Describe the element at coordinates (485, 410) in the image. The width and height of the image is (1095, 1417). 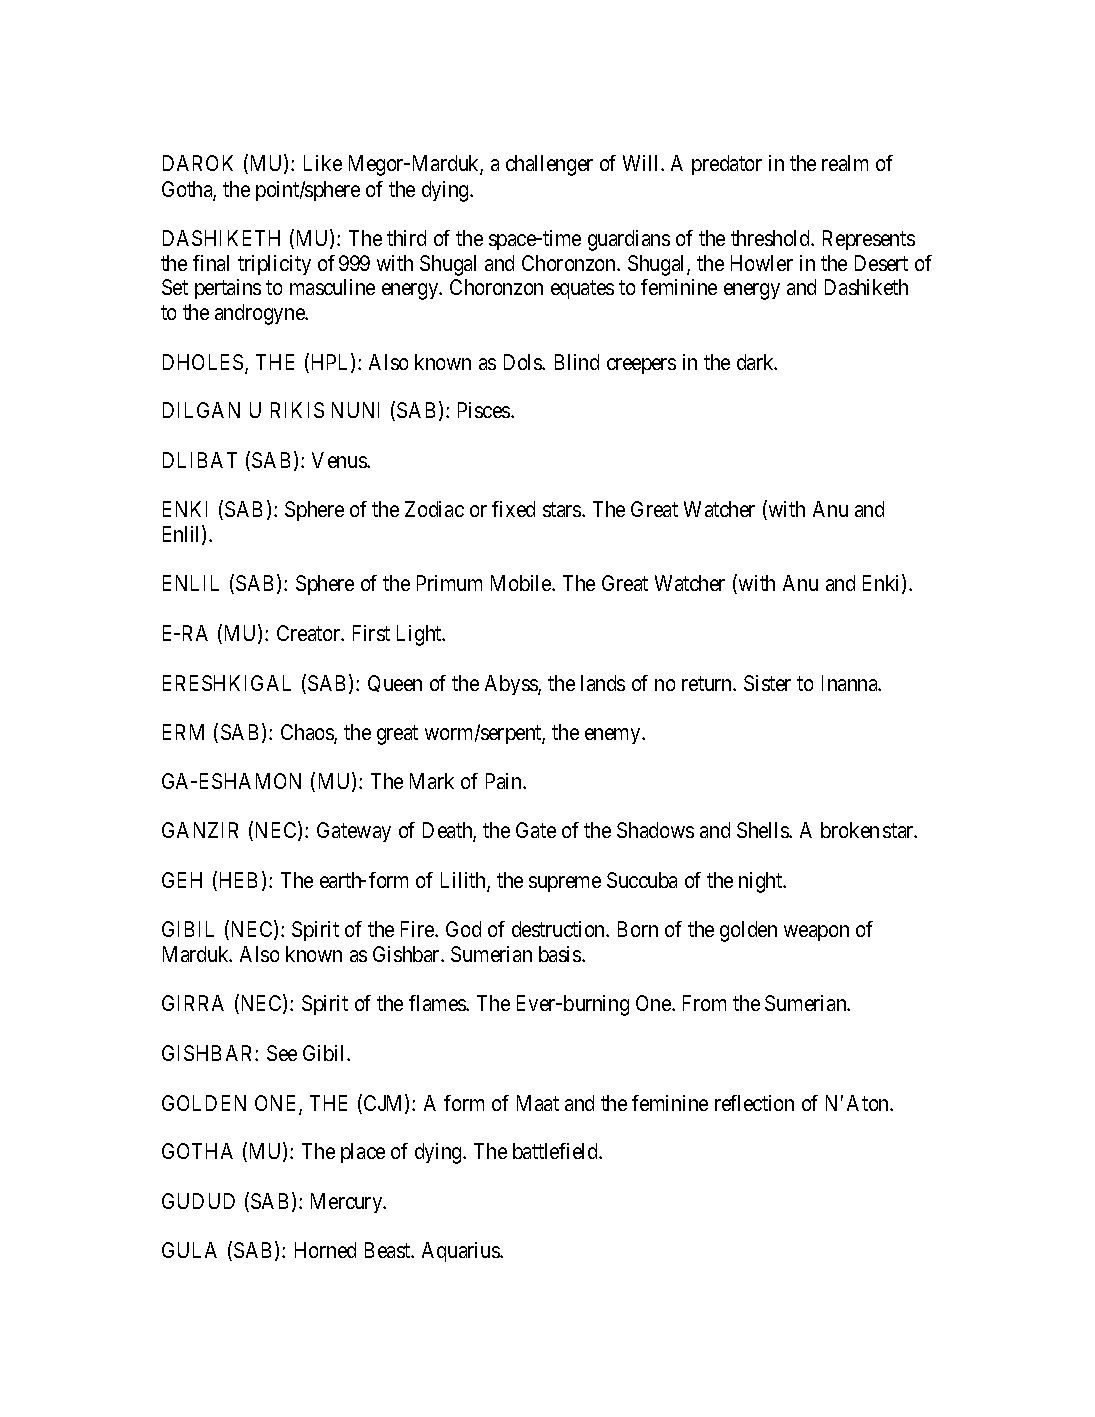
I see `Pisces` at that location.
